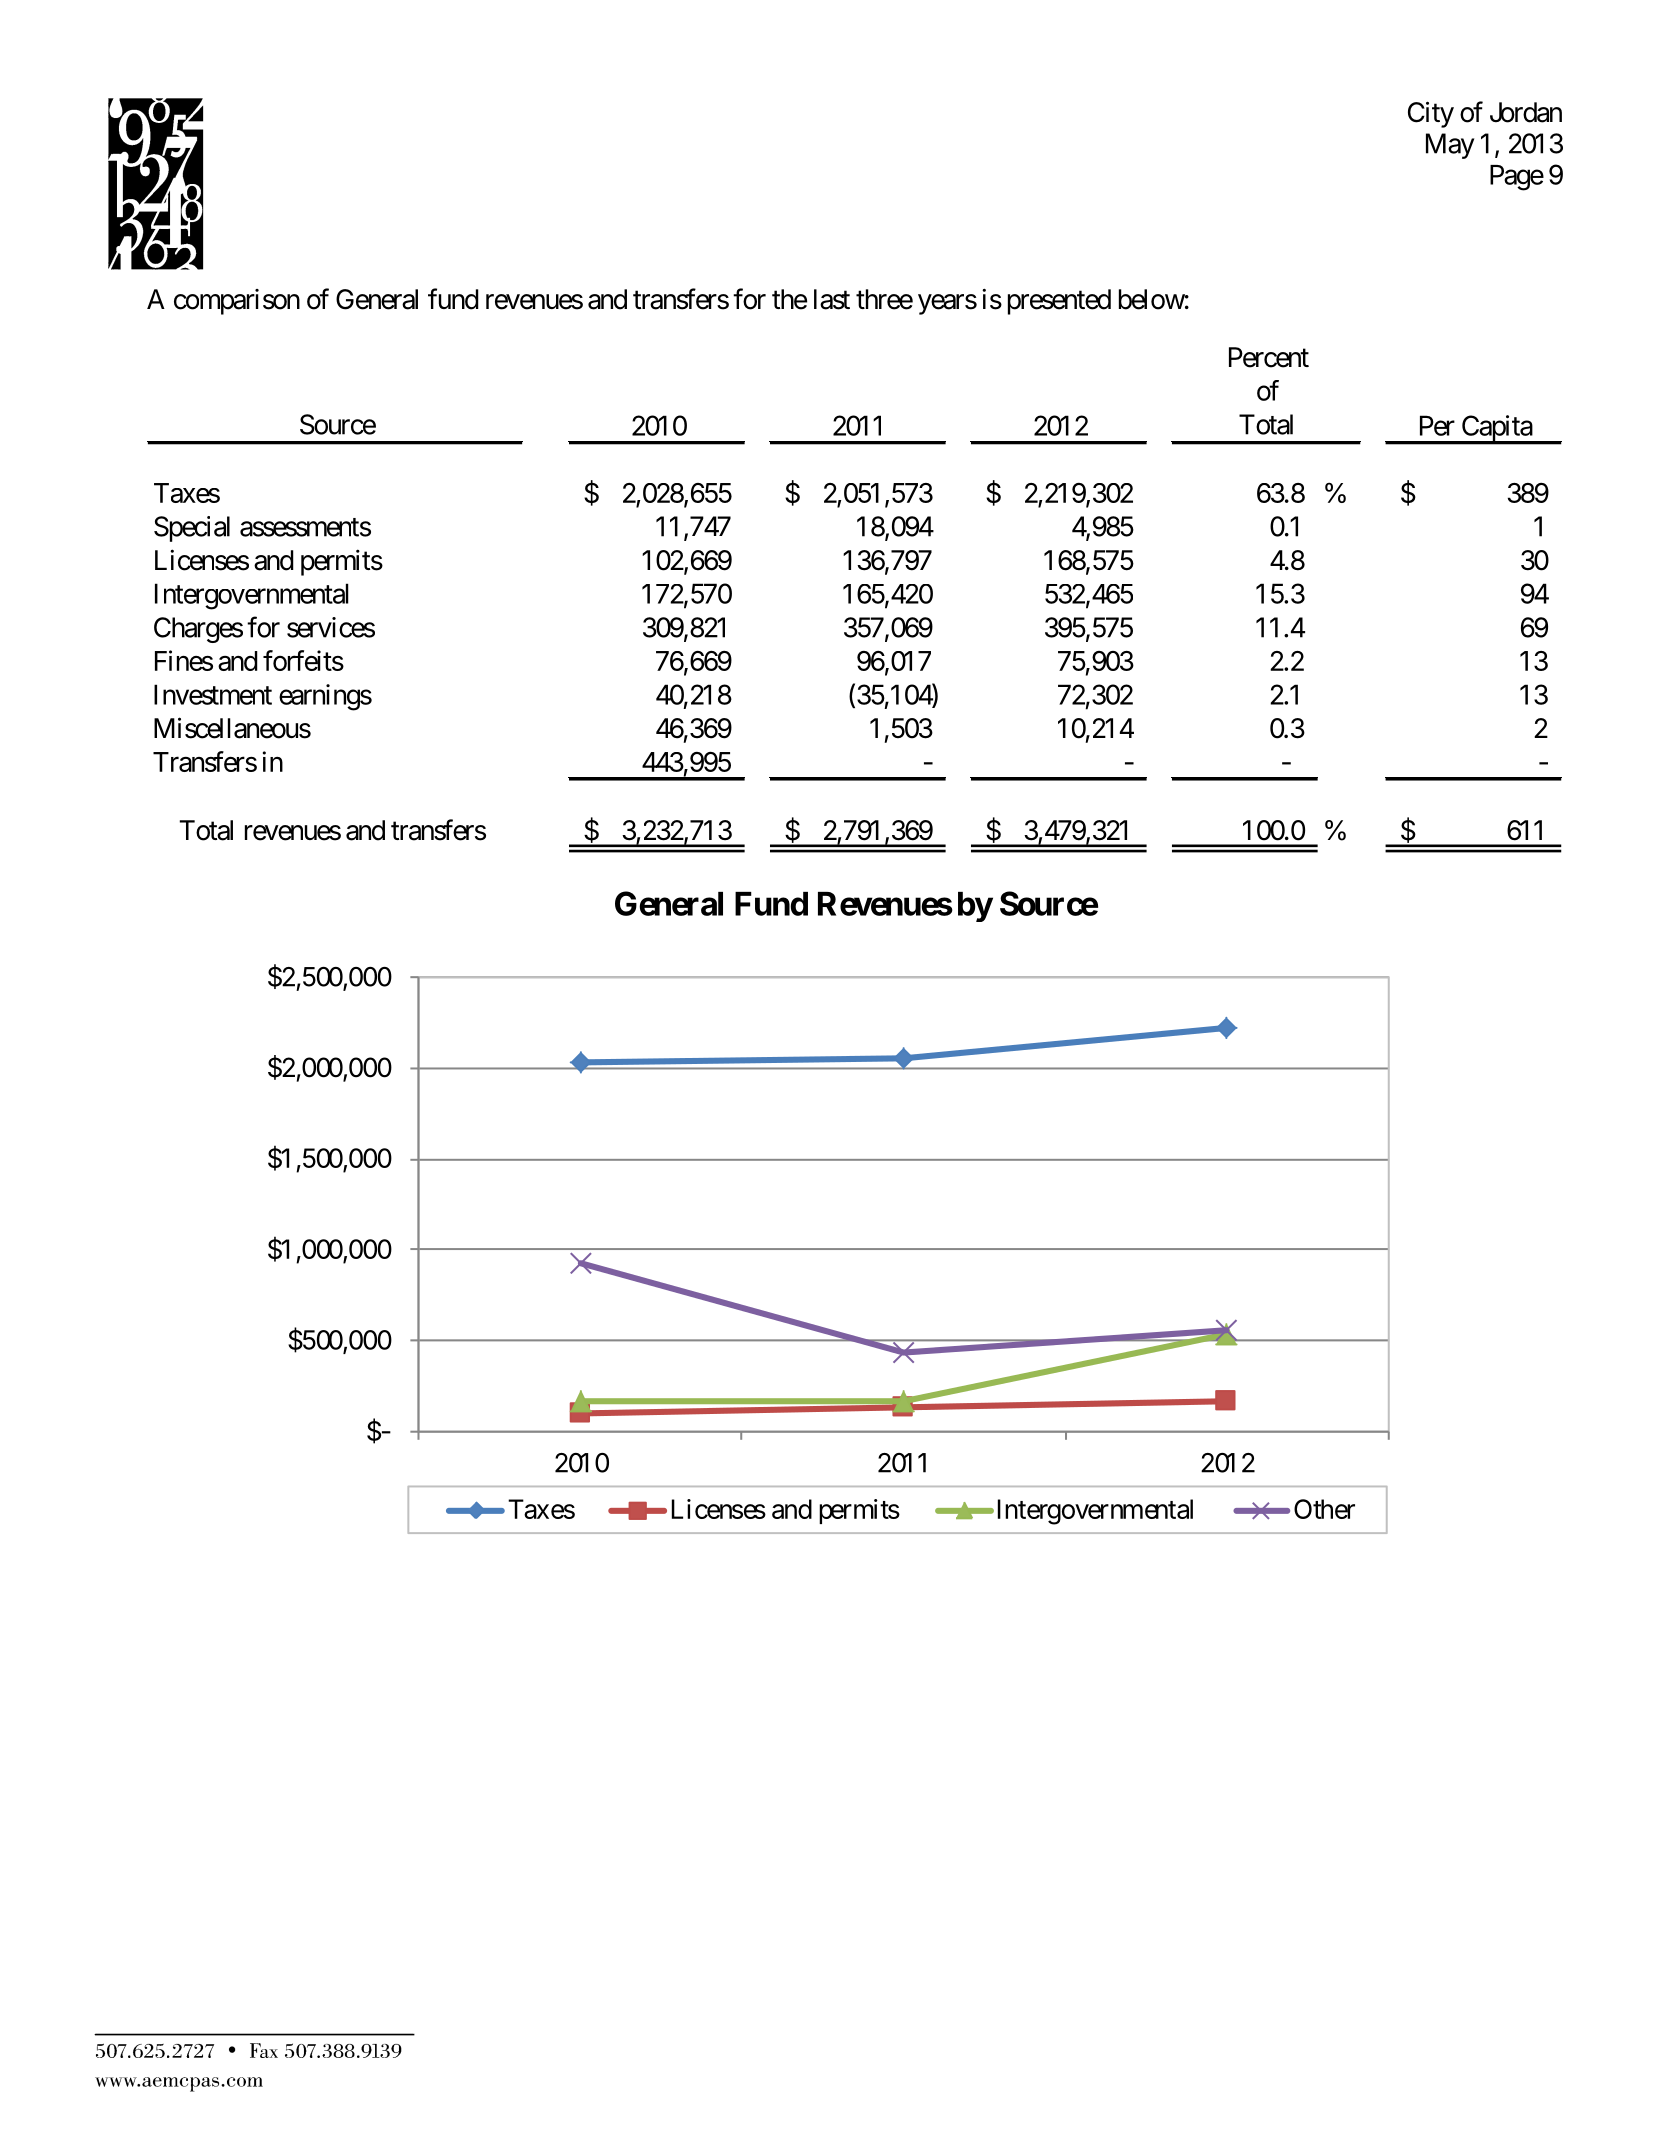 This page has height=2147, width=1659. I want to click on presented, so click(1059, 302).
